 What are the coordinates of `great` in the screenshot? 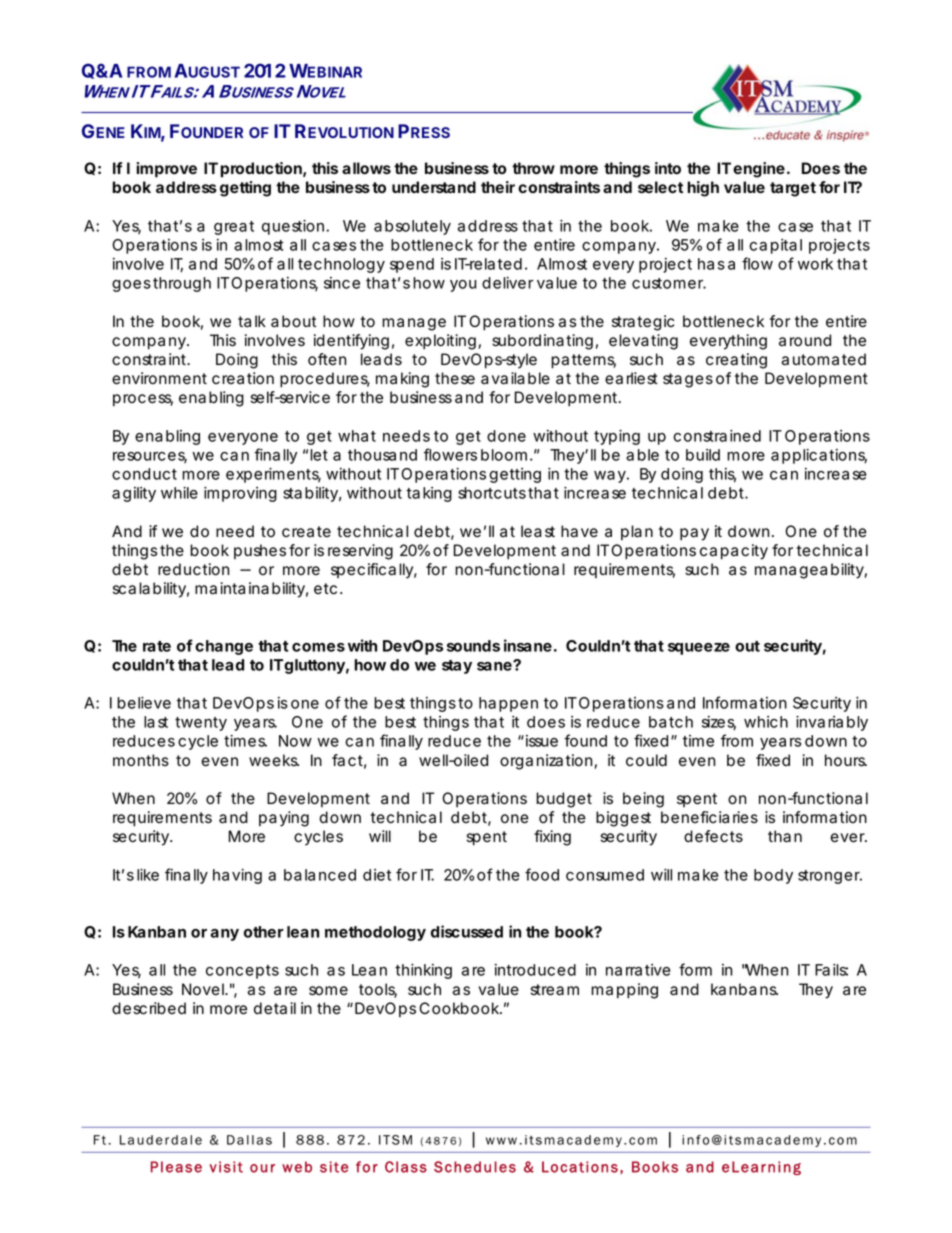 It's located at (234, 228).
